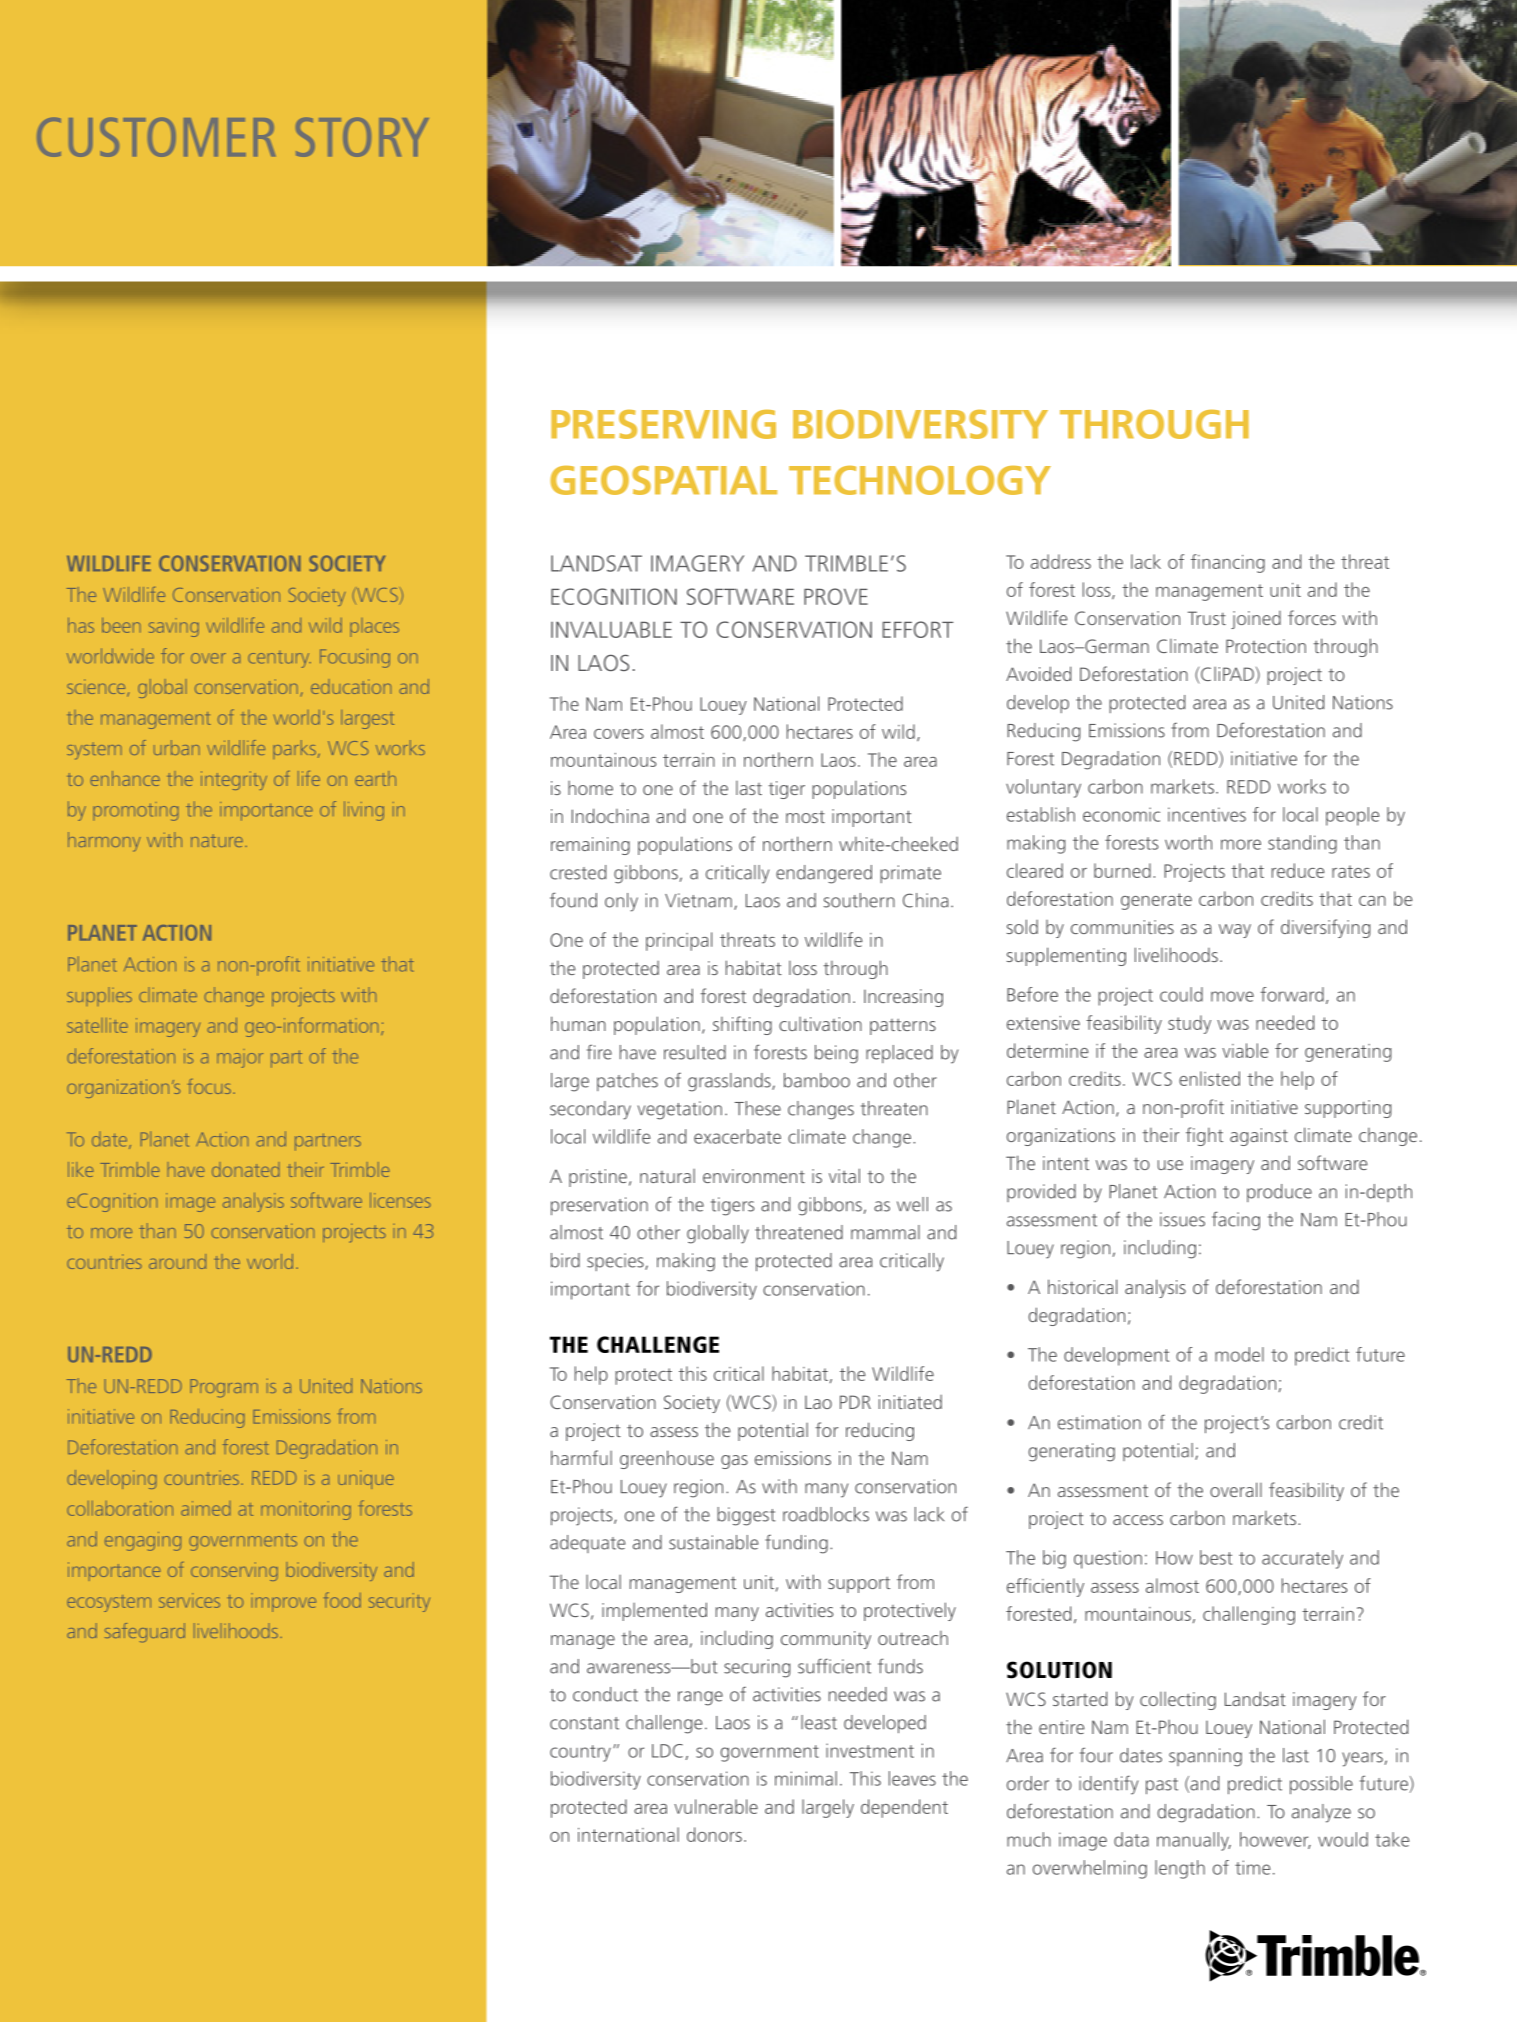  Describe the element at coordinates (920, 480) in the screenshot. I see `Technology` at that location.
